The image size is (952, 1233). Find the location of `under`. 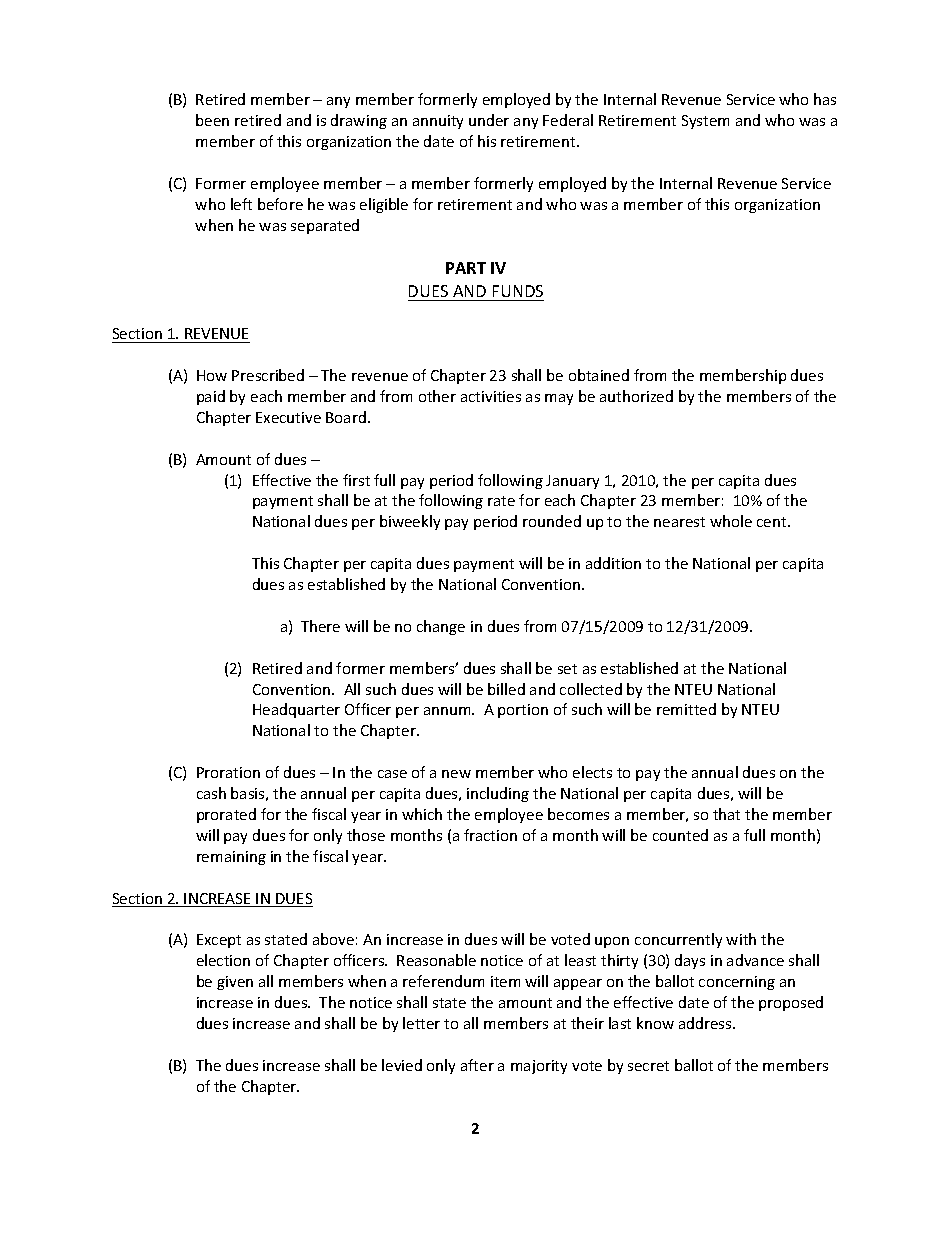

under is located at coordinates (489, 120).
